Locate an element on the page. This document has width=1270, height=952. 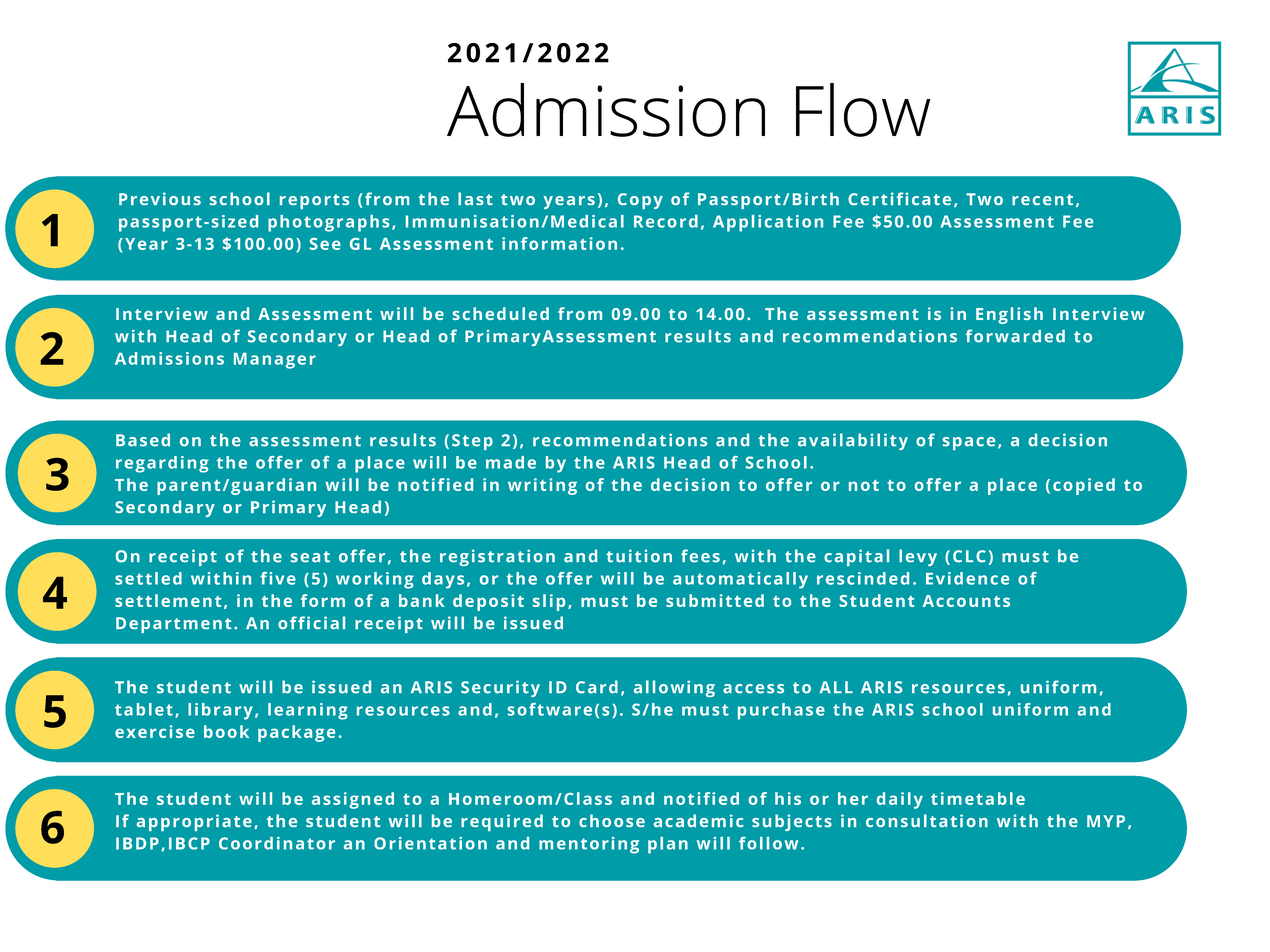
Card is located at coordinates (597, 687).
